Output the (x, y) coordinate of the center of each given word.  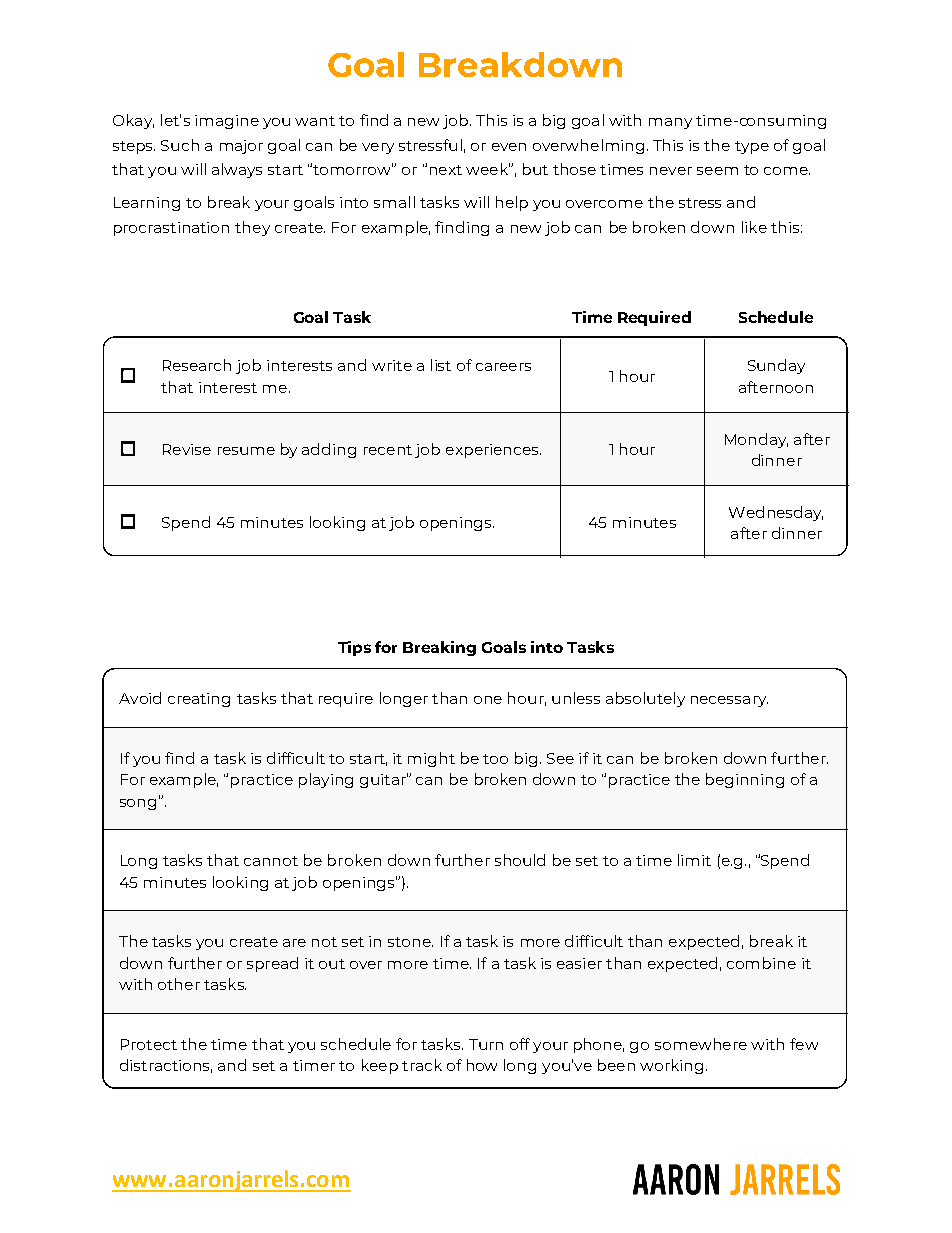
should (520, 860)
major (241, 147)
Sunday (776, 366)
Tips (354, 648)
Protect (149, 1044)
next (446, 170)
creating (199, 700)
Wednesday (776, 513)
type (752, 147)
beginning (745, 780)
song (138, 804)
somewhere (701, 1044)
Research (197, 365)
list (441, 365)
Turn (486, 1044)
